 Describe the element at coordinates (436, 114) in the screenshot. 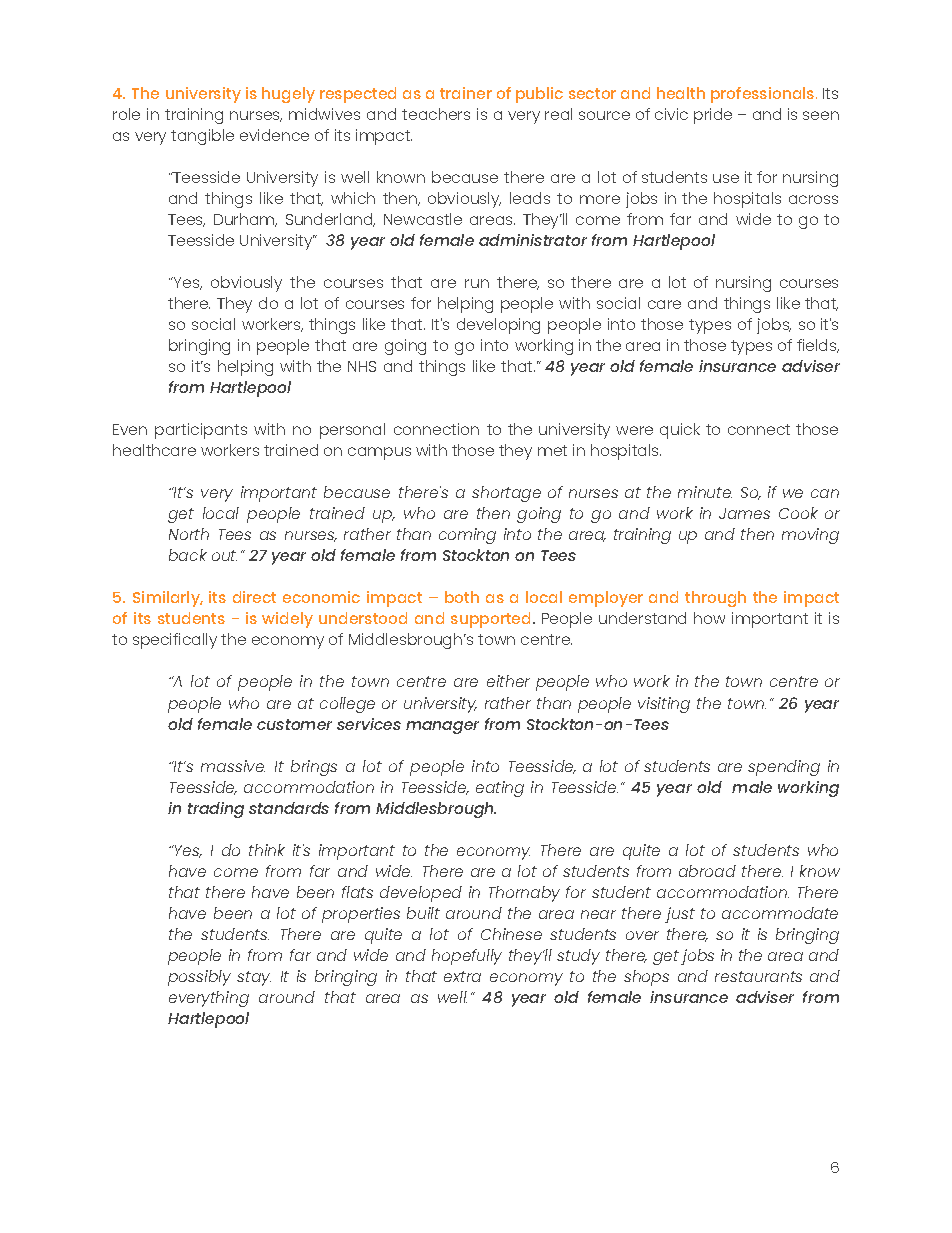

I see `teachers` at that location.
